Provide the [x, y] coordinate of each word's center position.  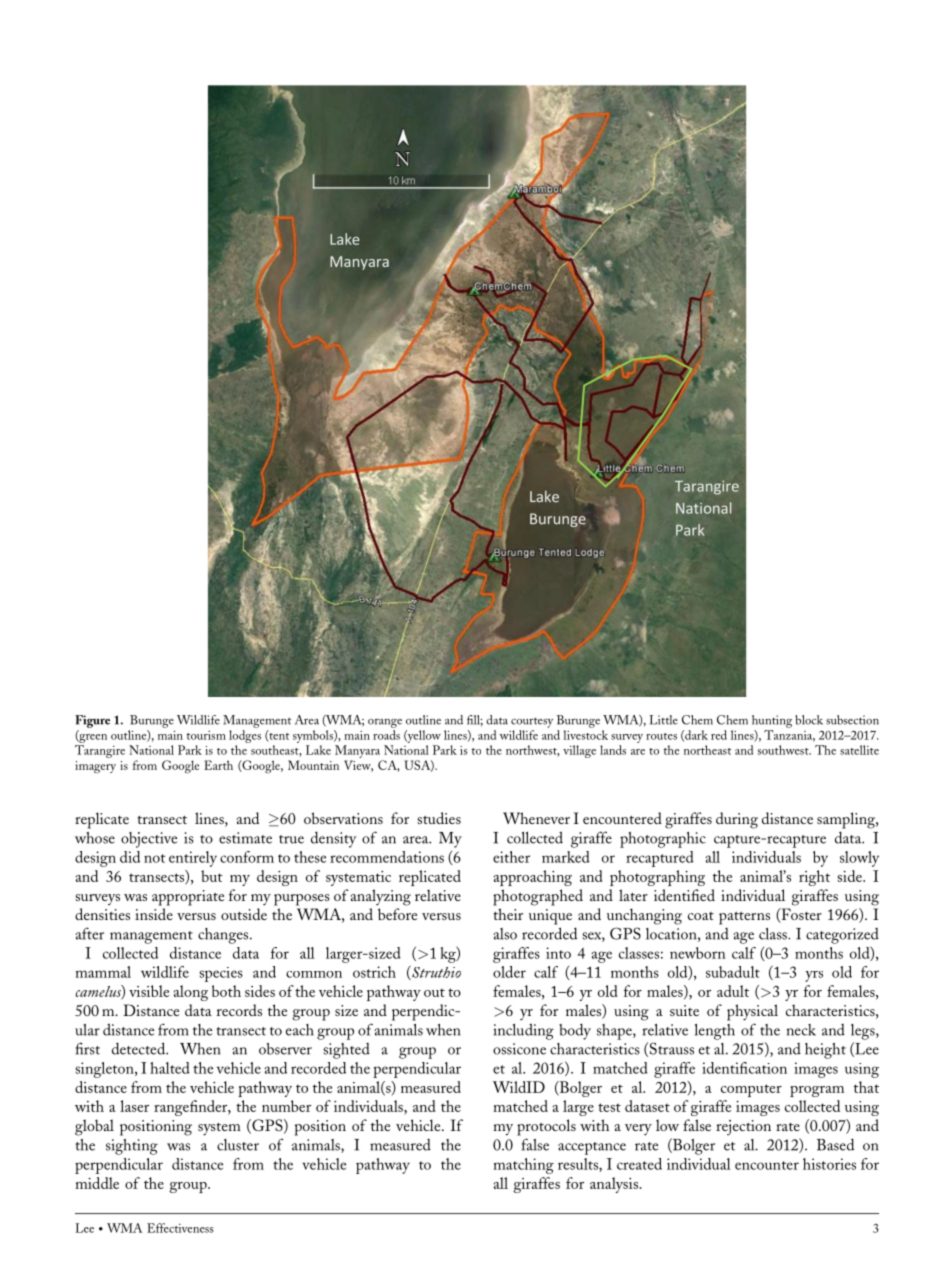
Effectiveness [180, 1228]
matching [523, 1166]
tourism [206, 735]
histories [829, 1164]
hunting [772, 721]
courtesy [532, 722]
